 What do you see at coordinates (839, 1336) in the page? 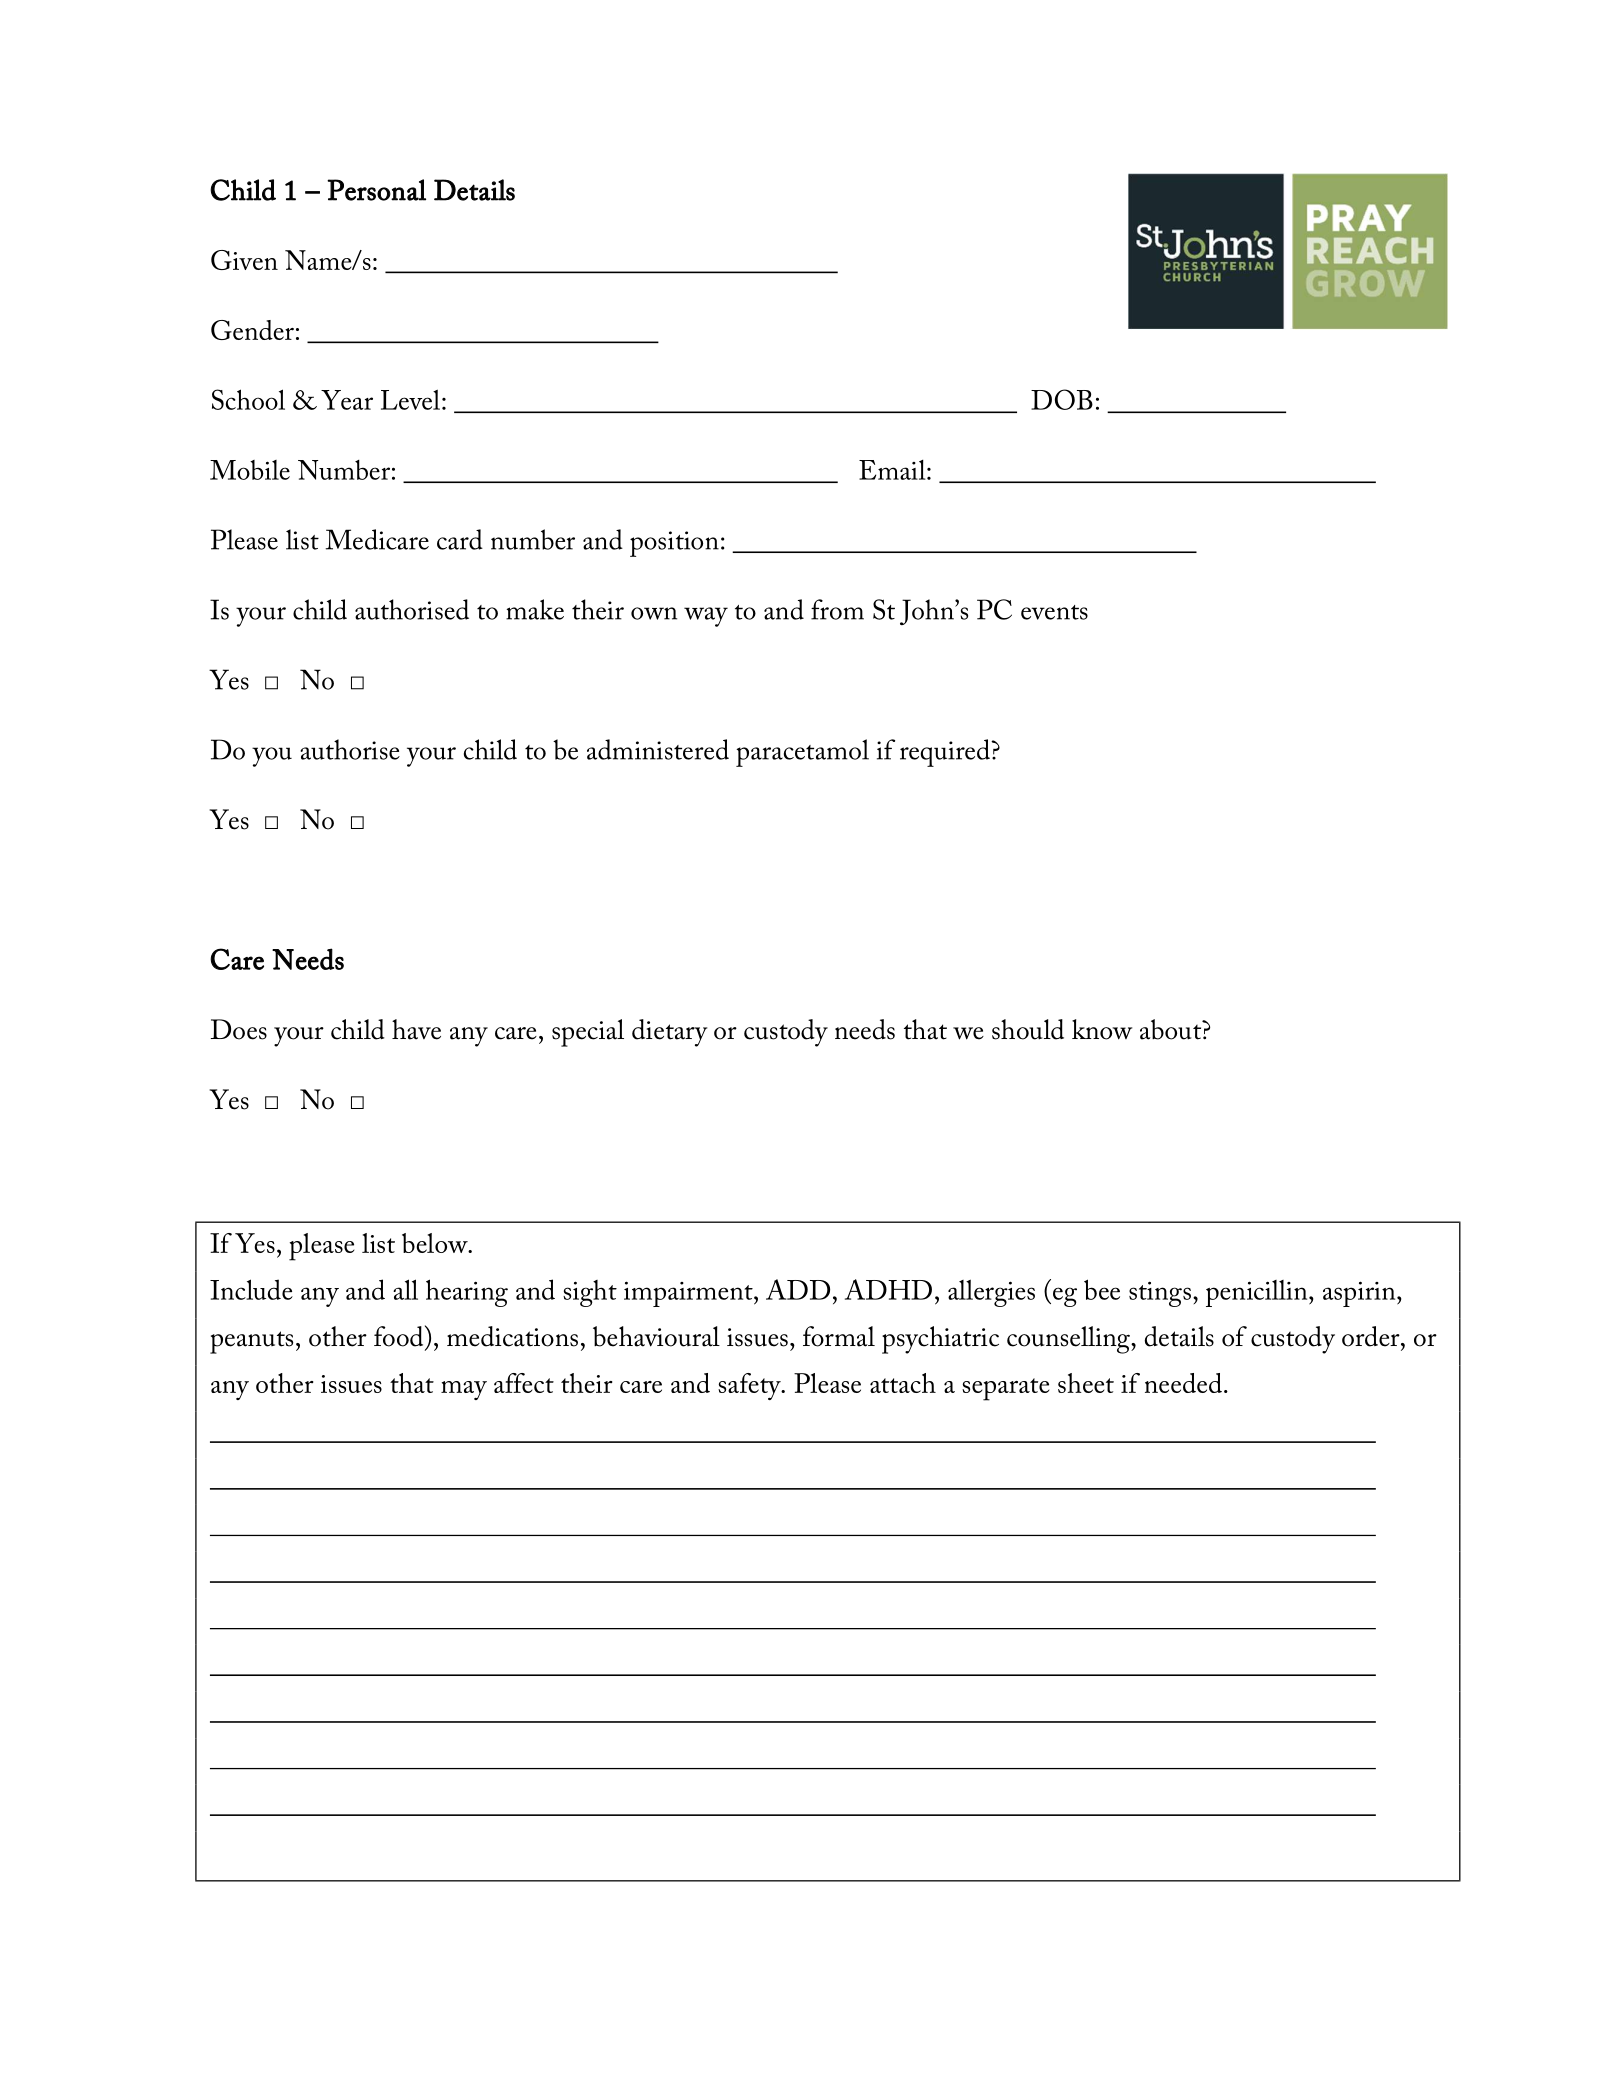
I see `formal` at bounding box center [839, 1336].
